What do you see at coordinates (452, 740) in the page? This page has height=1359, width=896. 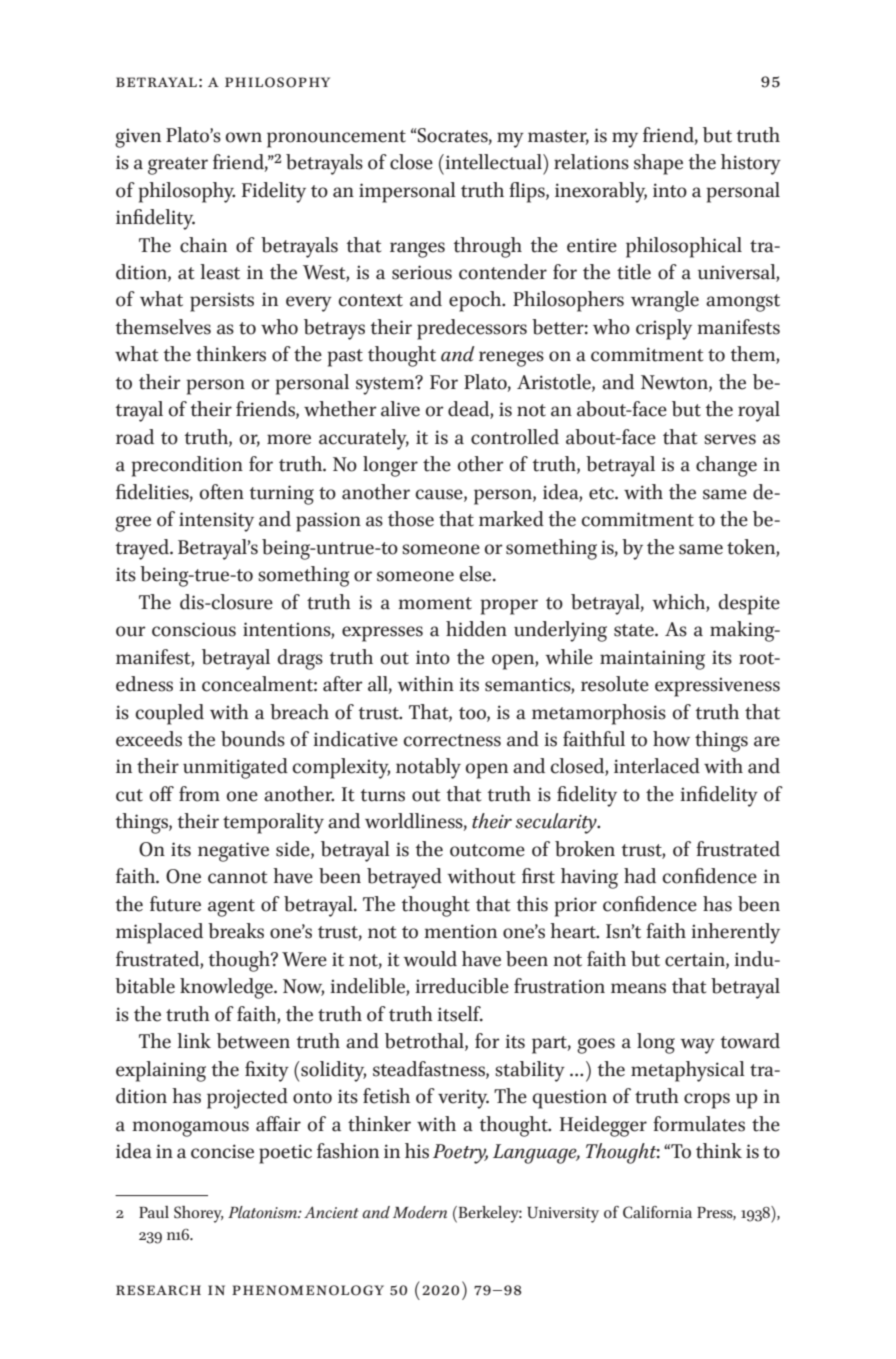 I see `correctness` at bounding box center [452, 740].
